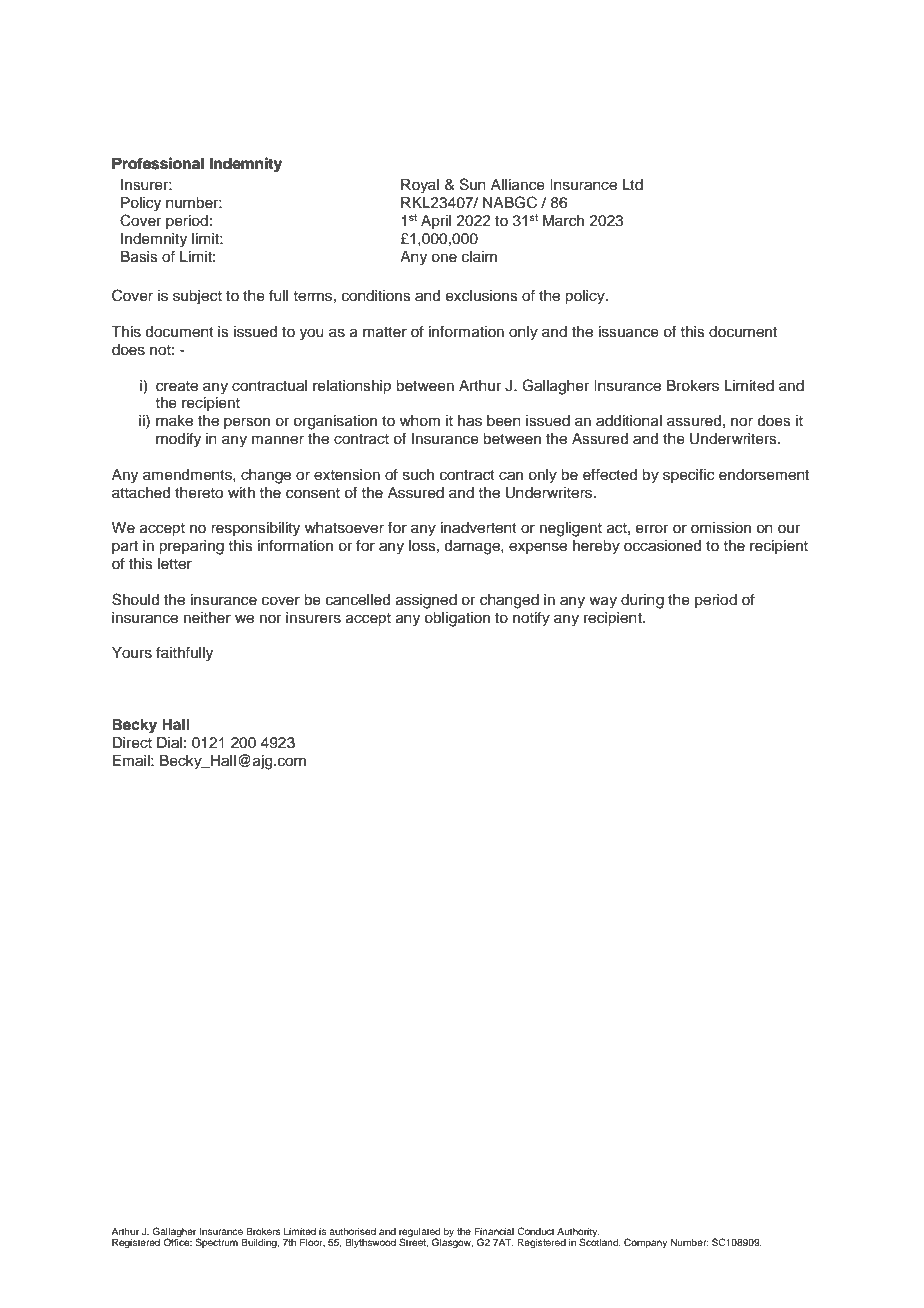  I want to click on Company, so click(645, 1243).
